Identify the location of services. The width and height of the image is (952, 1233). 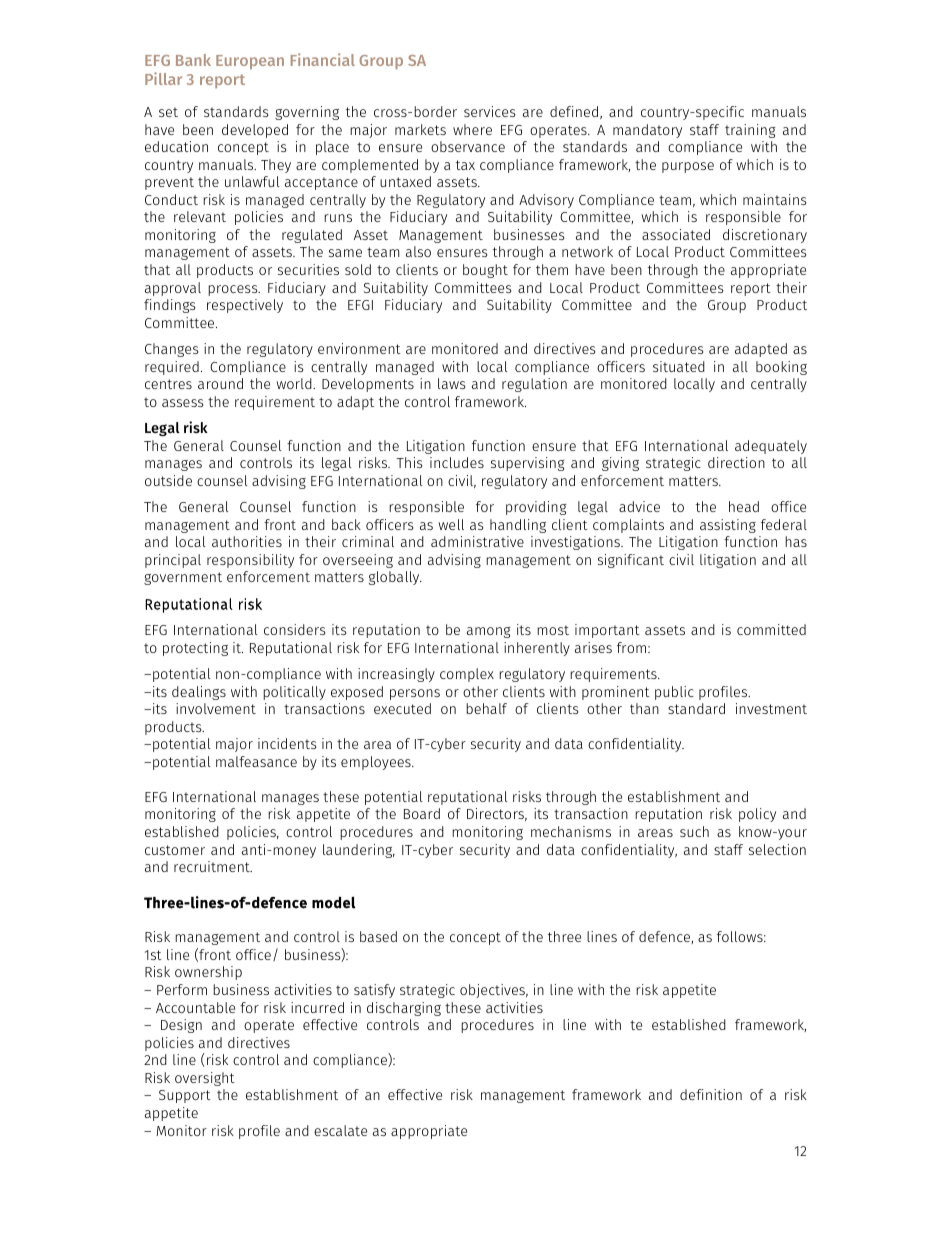
(490, 111).
